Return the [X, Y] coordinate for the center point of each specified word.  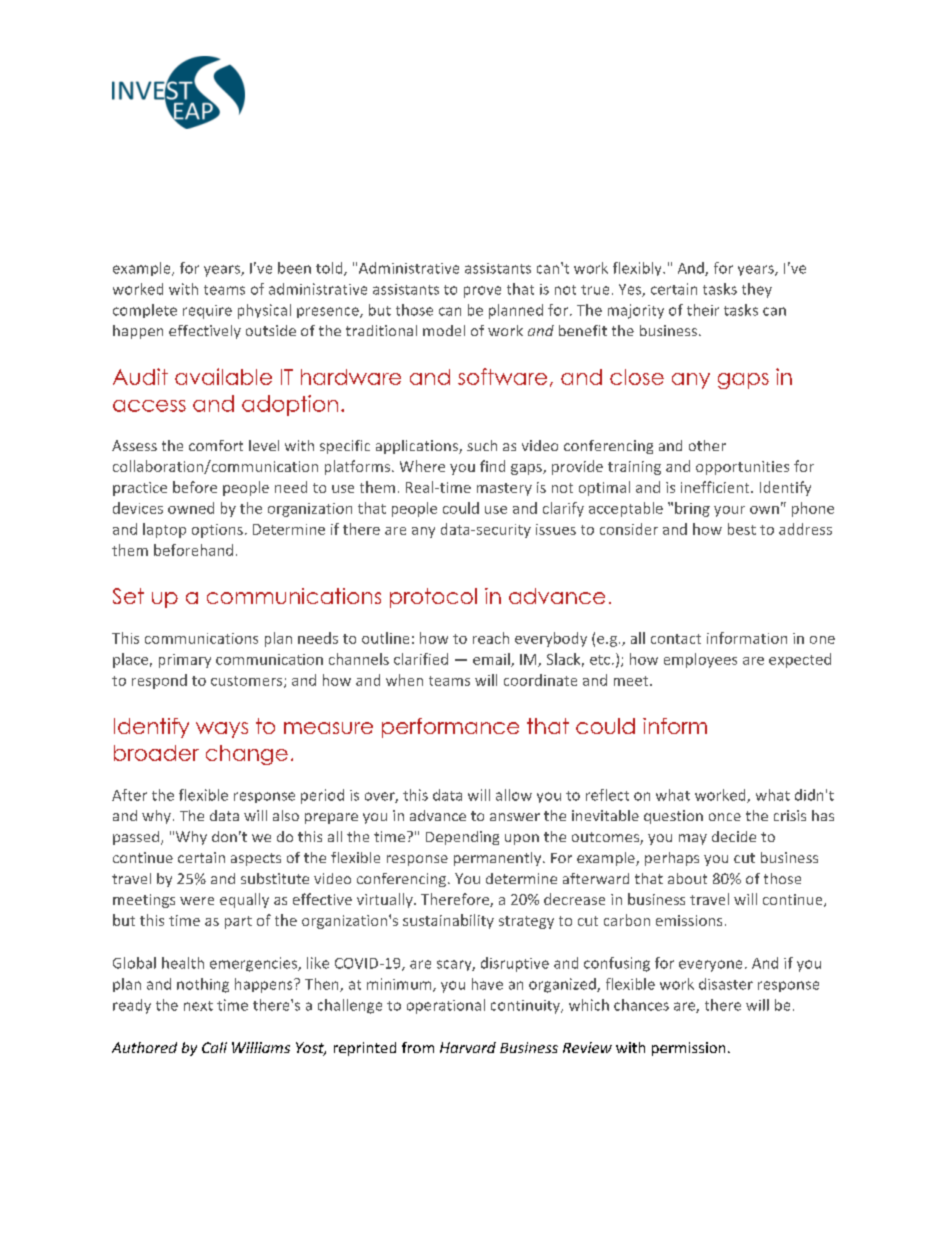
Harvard [468, 1047]
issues [556, 529]
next [198, 1006]
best [742, 529]
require [207, 312]
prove [482, 292]
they [757, 290]
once [725, 817]
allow [514, 795]
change [247, 755]
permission [688, 1049]
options [217, 531]
